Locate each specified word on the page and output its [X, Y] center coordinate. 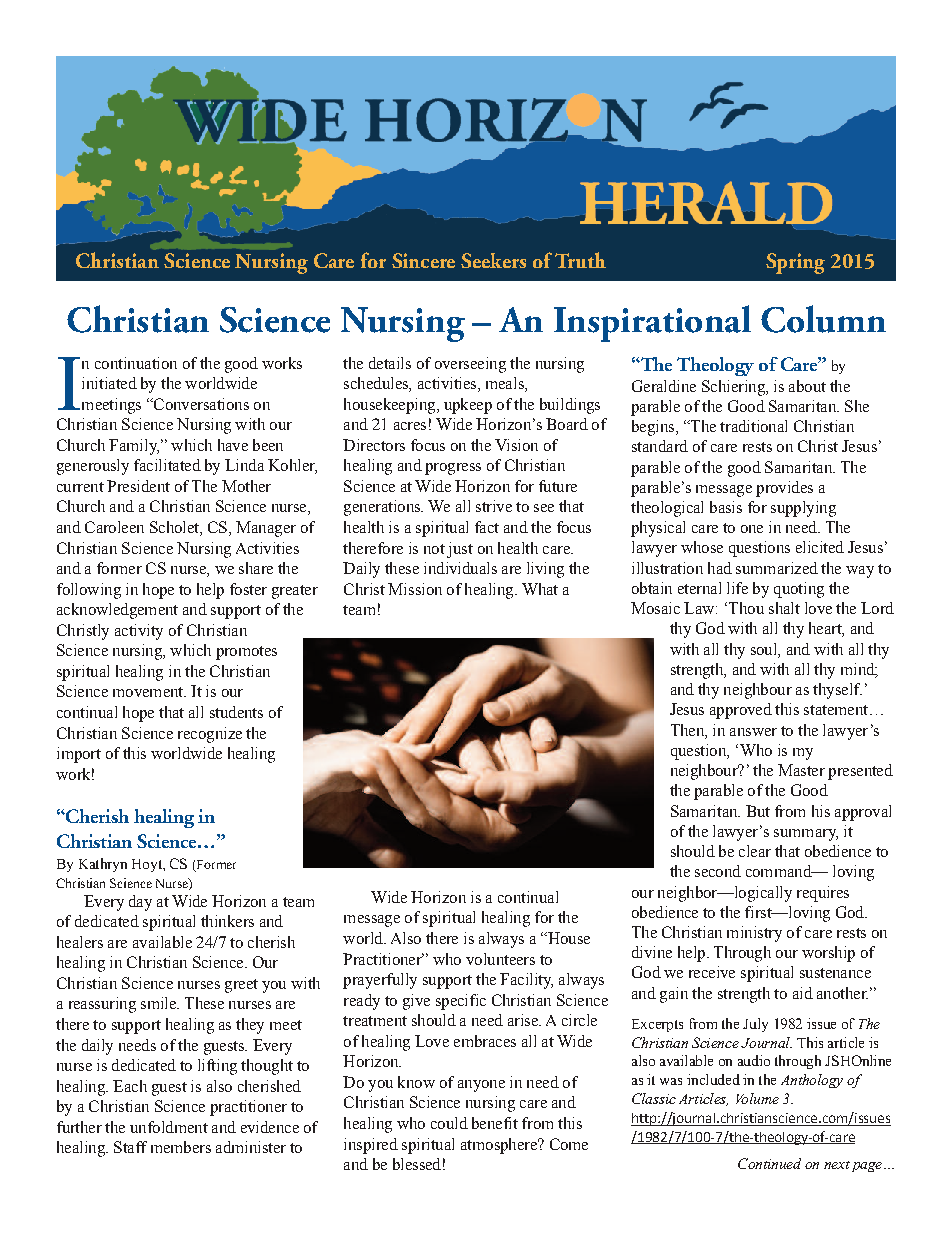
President [138, 486]
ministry [754, 934]
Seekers [493, 260]
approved [741, 711]
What [540, 589]
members [181, 1147]
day [140, 903]
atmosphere [500, 1146]
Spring [795, 263]
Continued [769, 1163]
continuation [136, 363]
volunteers [500, 959]
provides [784, 489]
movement [149, 692]
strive [494, 506]
